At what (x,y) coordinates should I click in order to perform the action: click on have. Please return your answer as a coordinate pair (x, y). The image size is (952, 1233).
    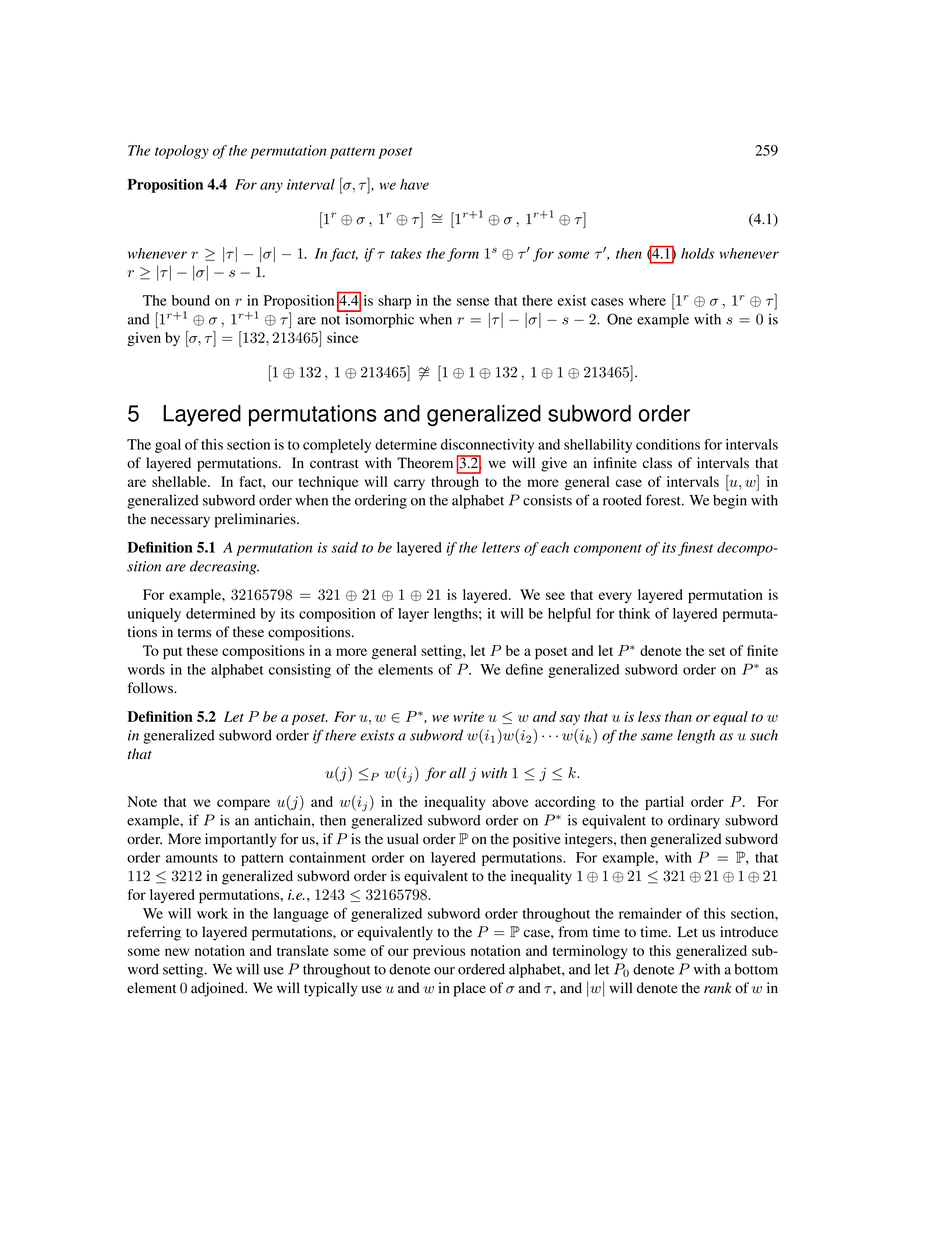
    Looking at the image, I should click on (414, 184).
